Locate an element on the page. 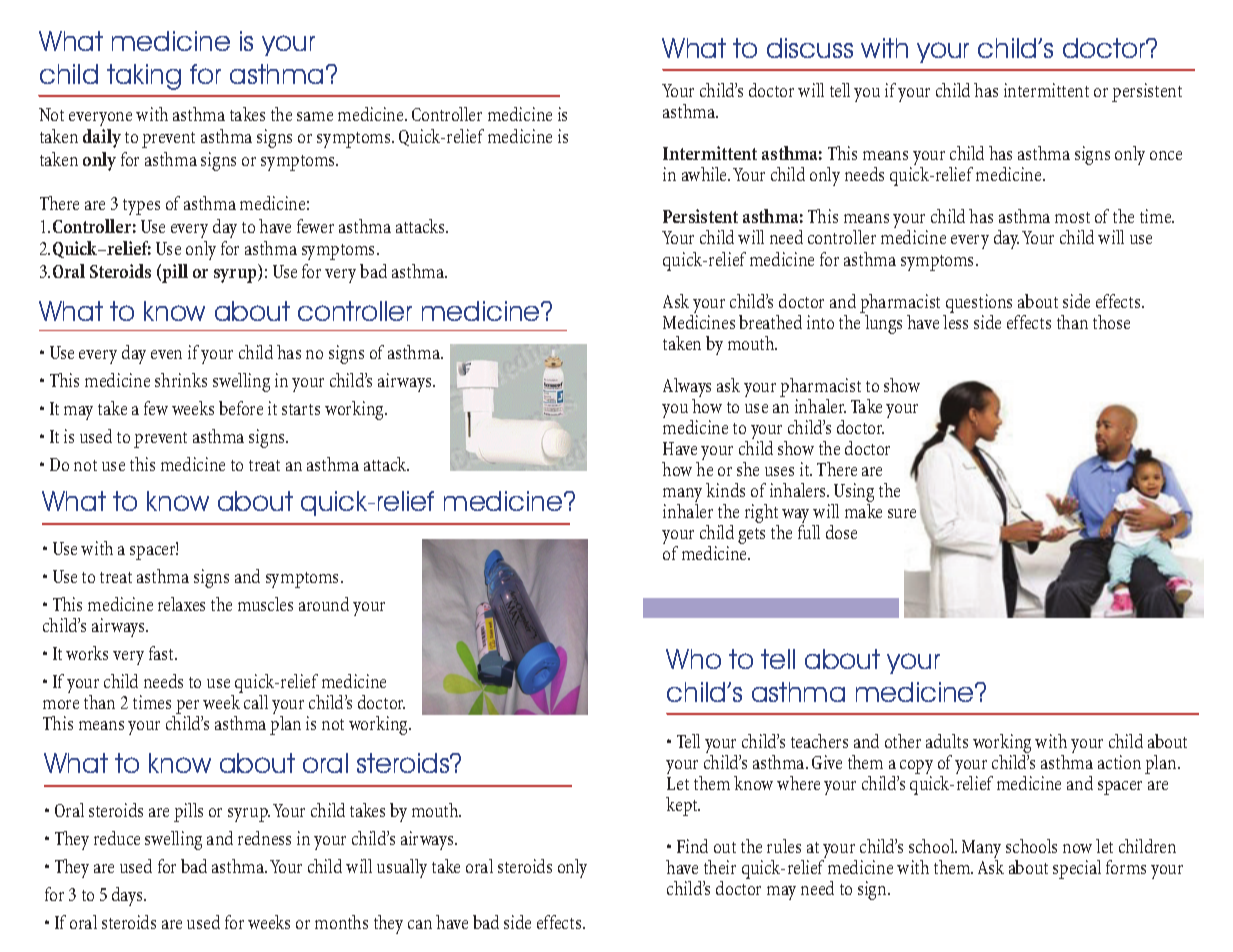  days is located at coordinates (128, 896).
